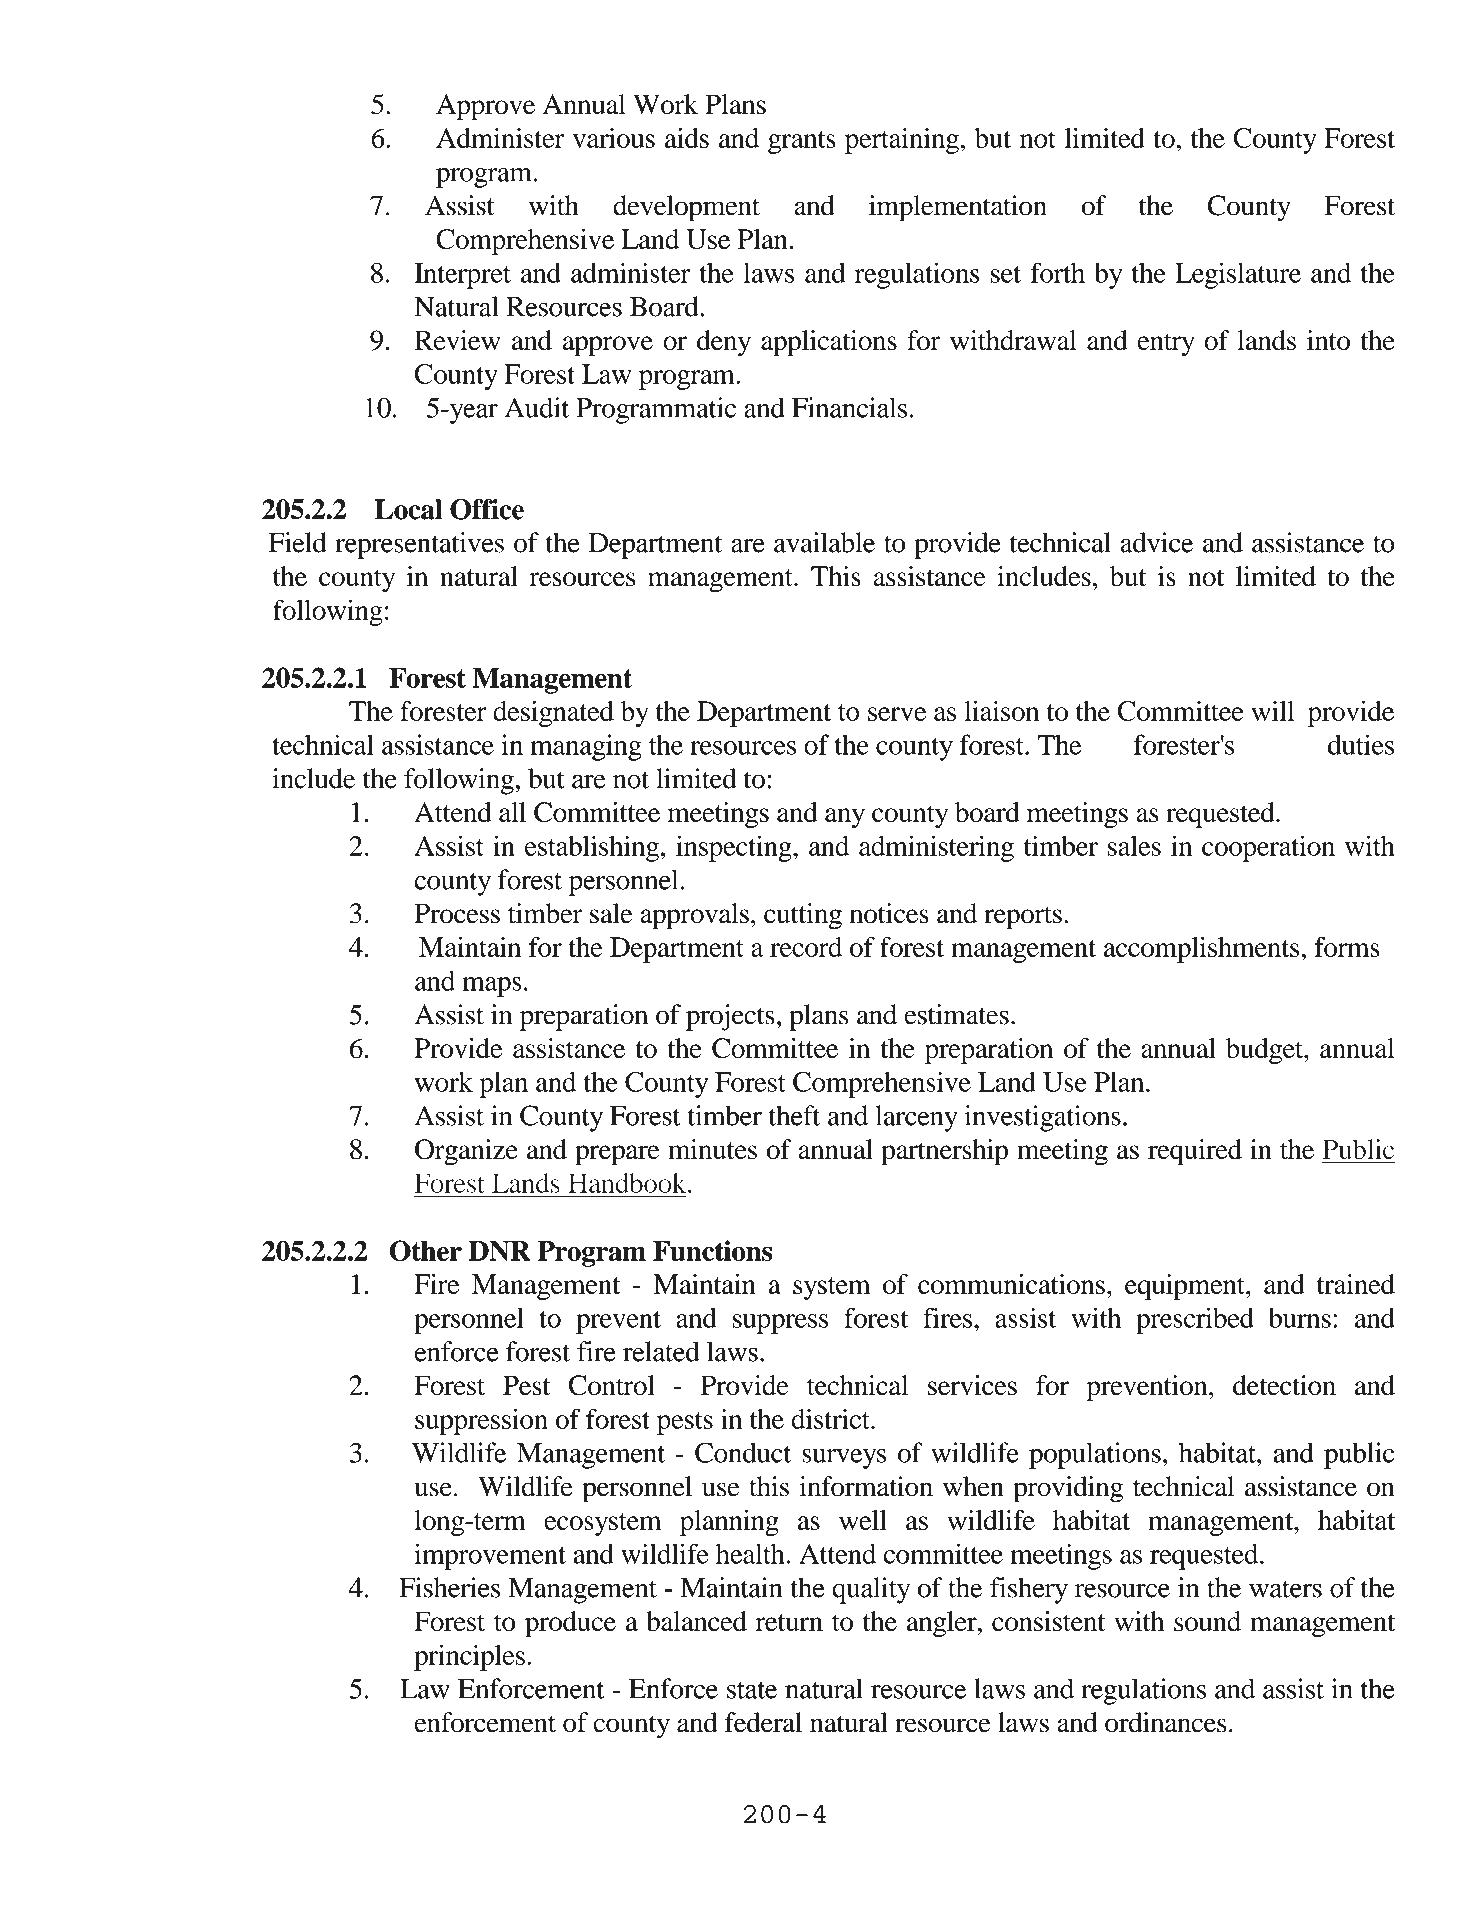 The width and height of the image is (1482, 1918). What do you see at coordinates (457, 913) in the image?
I see `Process` at bounding box center [457, 913].
